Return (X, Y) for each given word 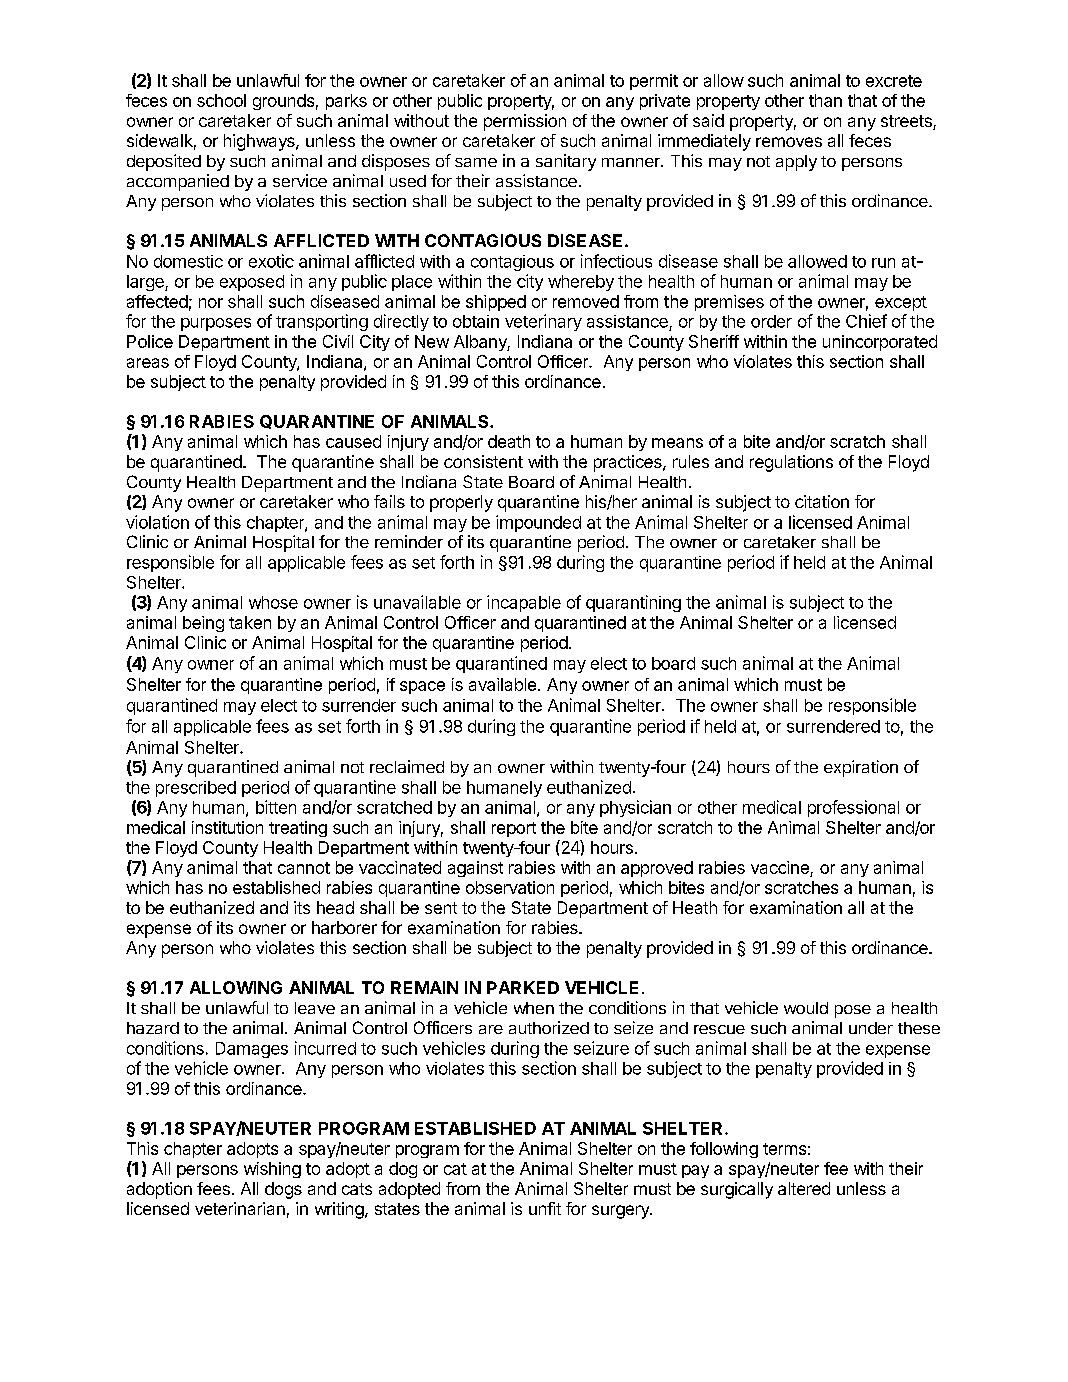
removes (789, 142)
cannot (304, 868)
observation (510, 887)
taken (250, 622)
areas (148, 363)
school (221, 100)
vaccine (780, 867)
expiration (861, 768)
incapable (524, 603)
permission (525, 122)
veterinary (543, 322)
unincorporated (880, 343)
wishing (272, 1170)
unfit (545, 1208)
